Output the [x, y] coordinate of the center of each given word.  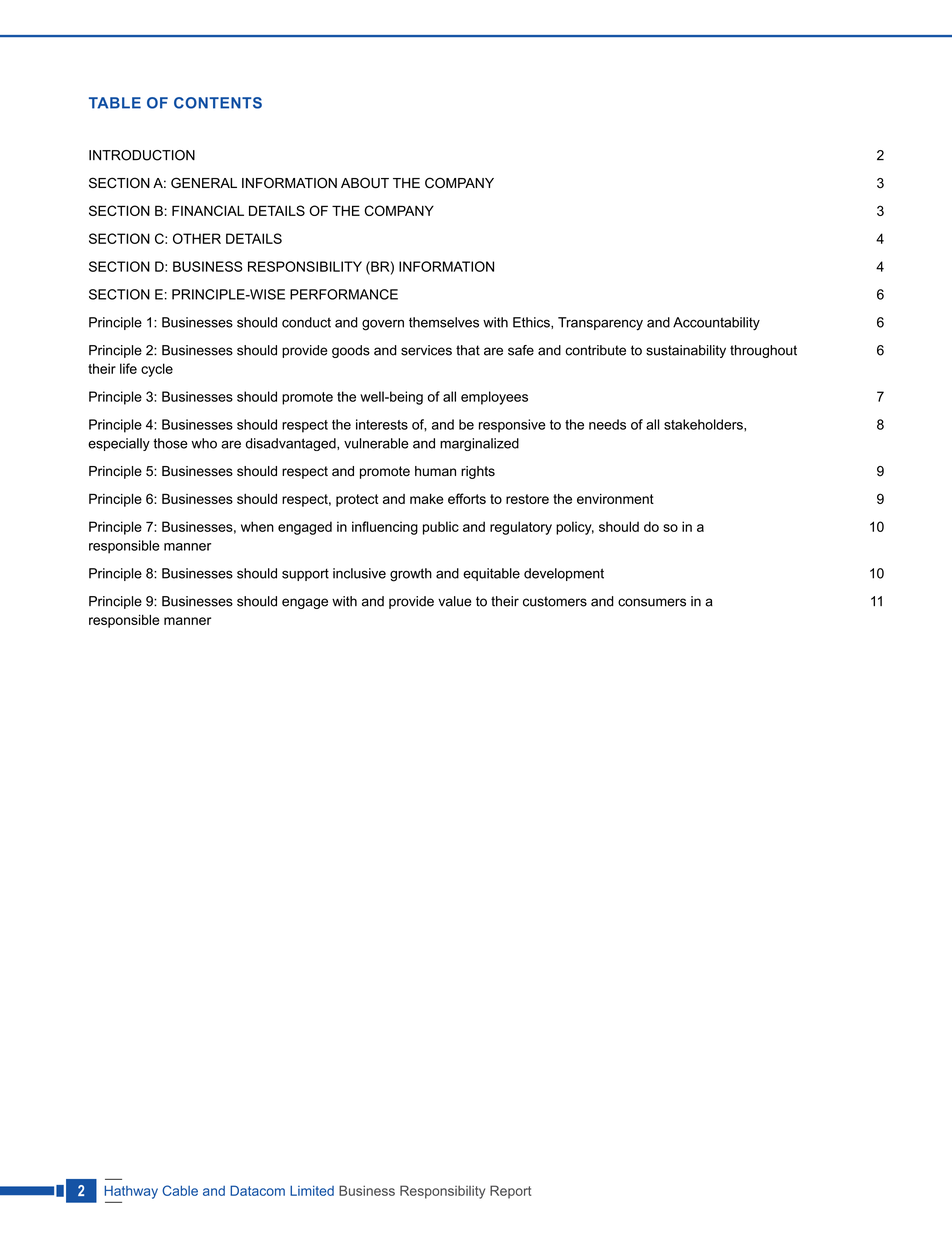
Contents [218, 103]
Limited [312, 1191]
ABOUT [365, 183]
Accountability [716, 324]
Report [510, 1192]
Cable [180, 1190]
